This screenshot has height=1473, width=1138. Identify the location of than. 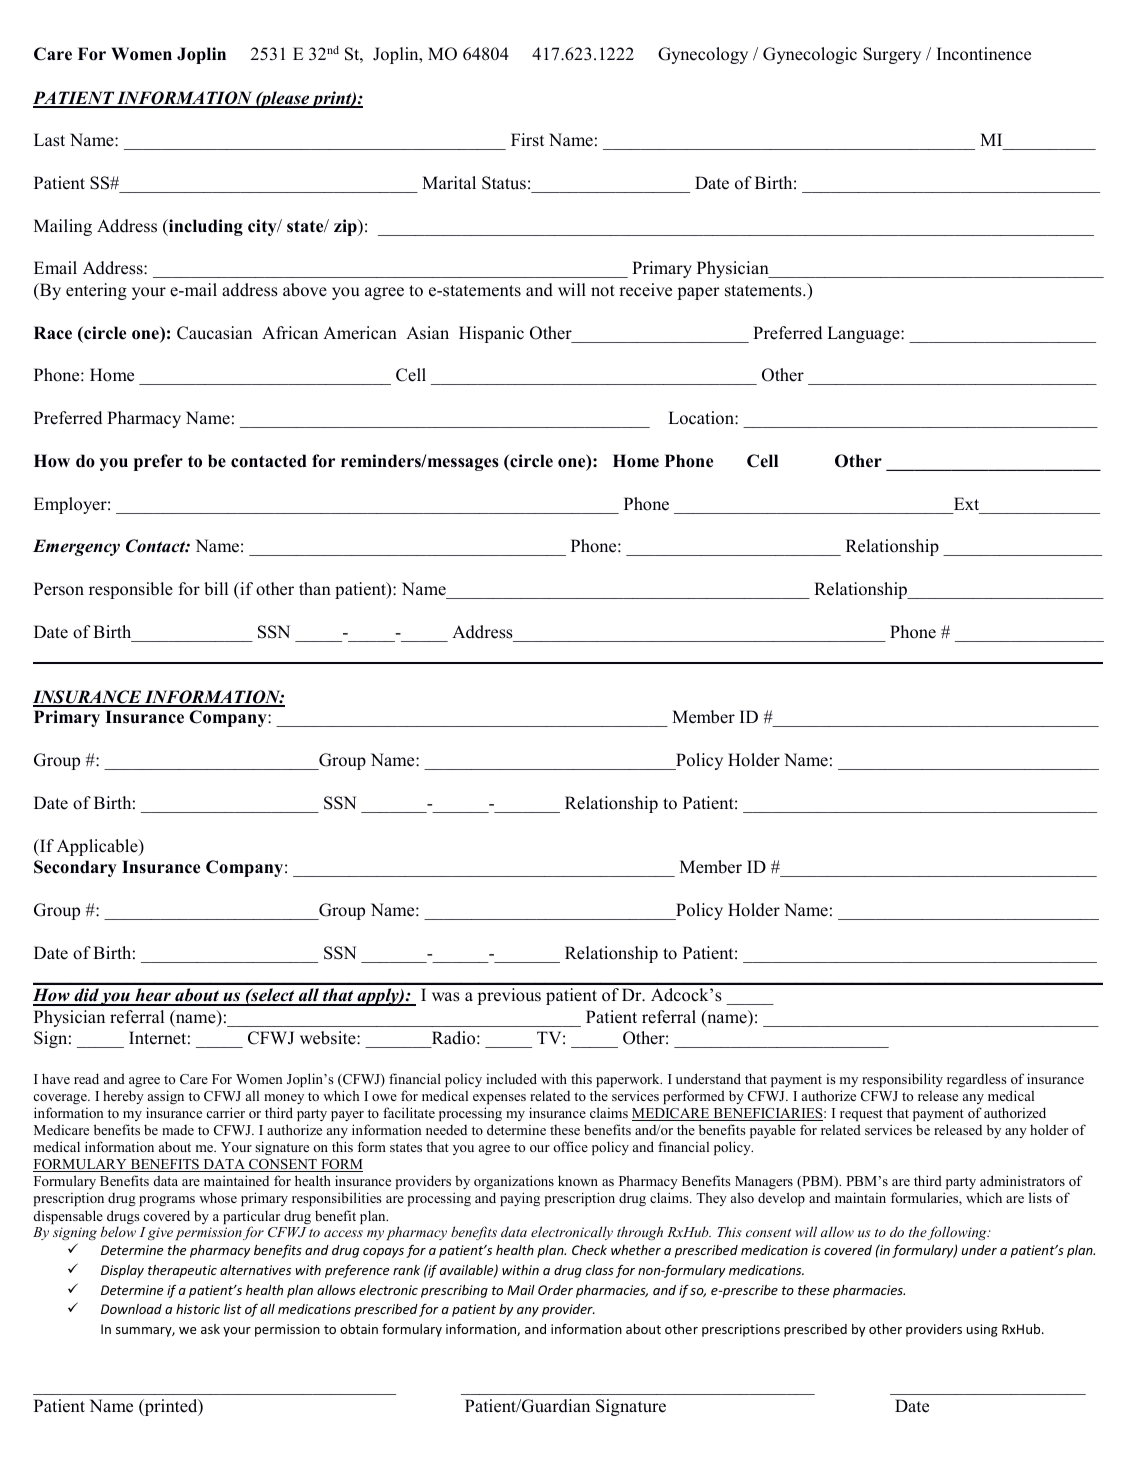
(315, 588).
